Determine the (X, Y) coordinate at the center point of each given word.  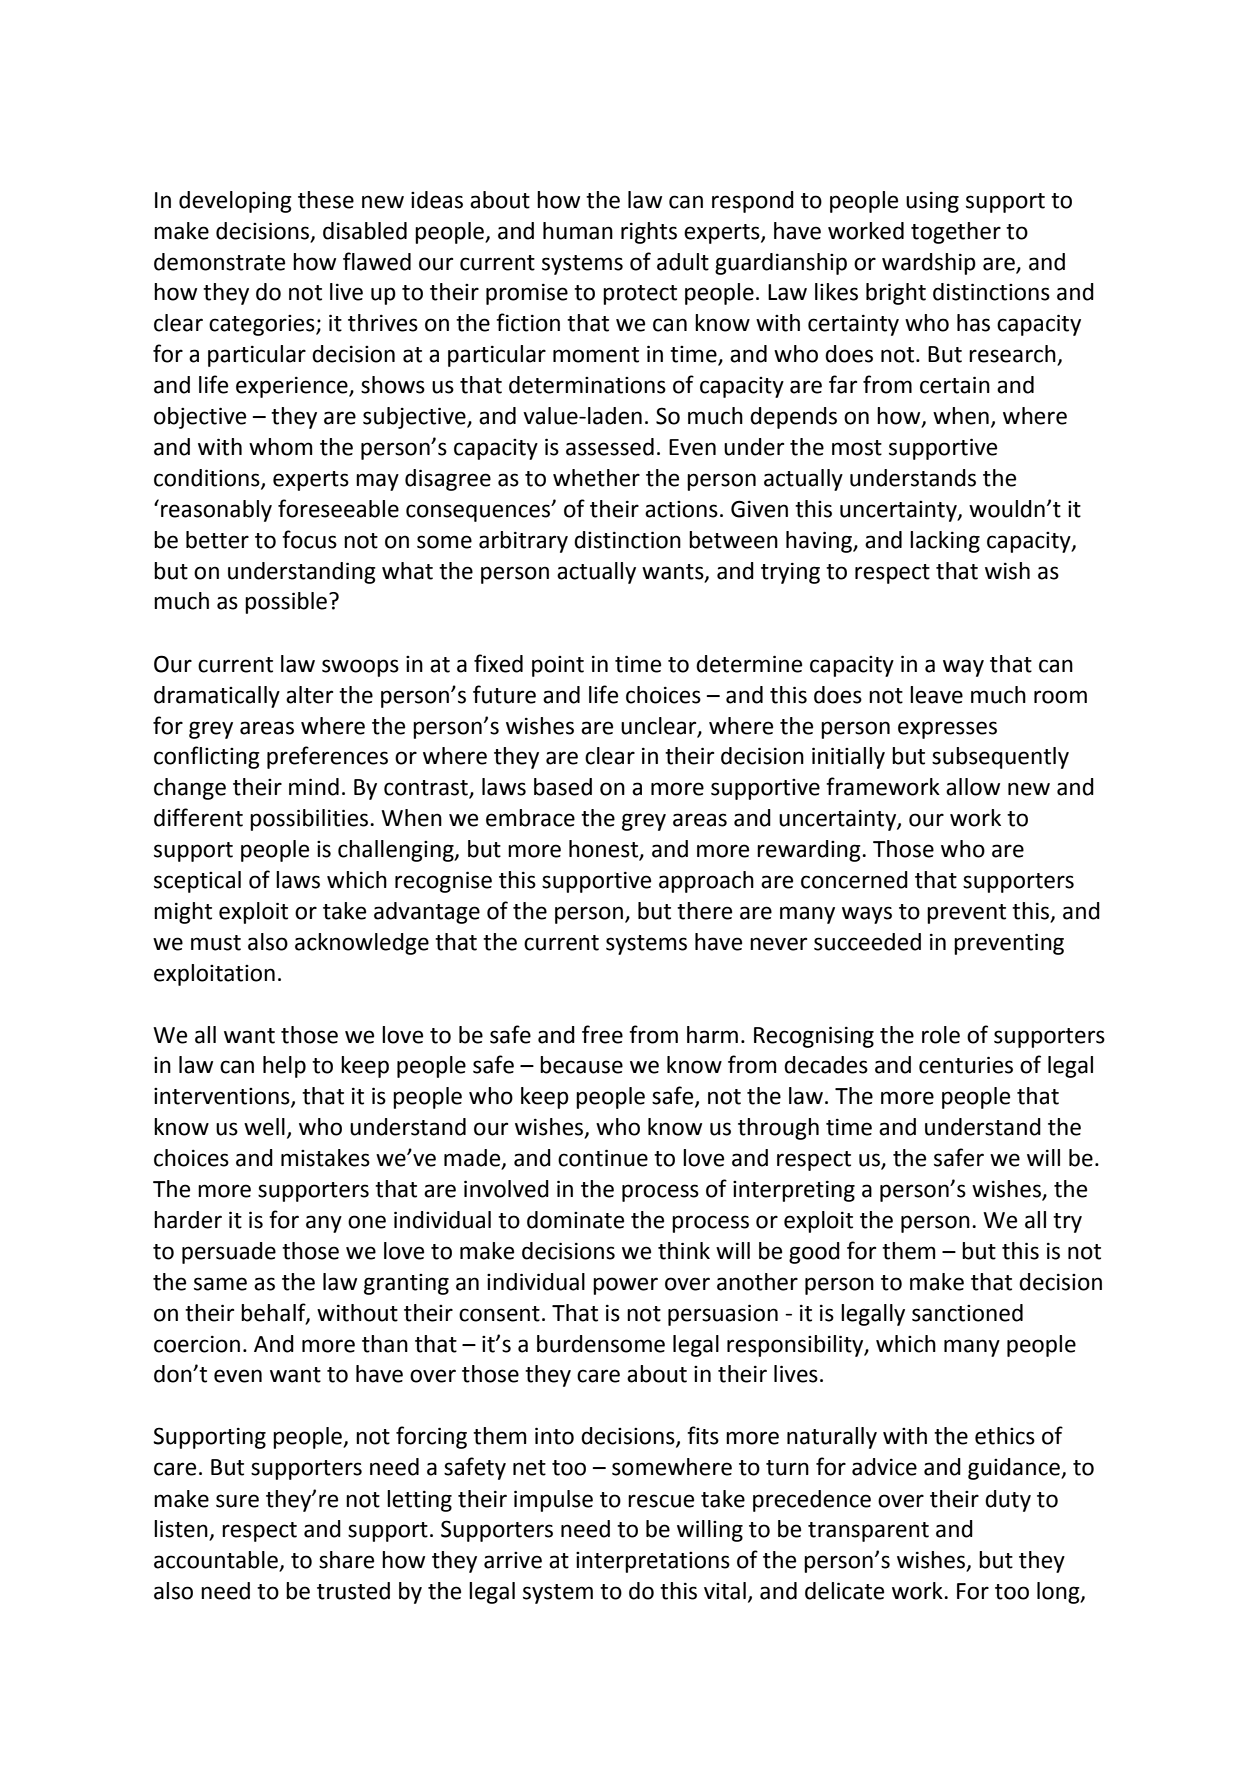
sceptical (197, 882)
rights (649, 233)
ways (867, 915)
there (704, 911)
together (956, 233)
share (346, 1560)
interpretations (653, 1562)
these (326, 200)
